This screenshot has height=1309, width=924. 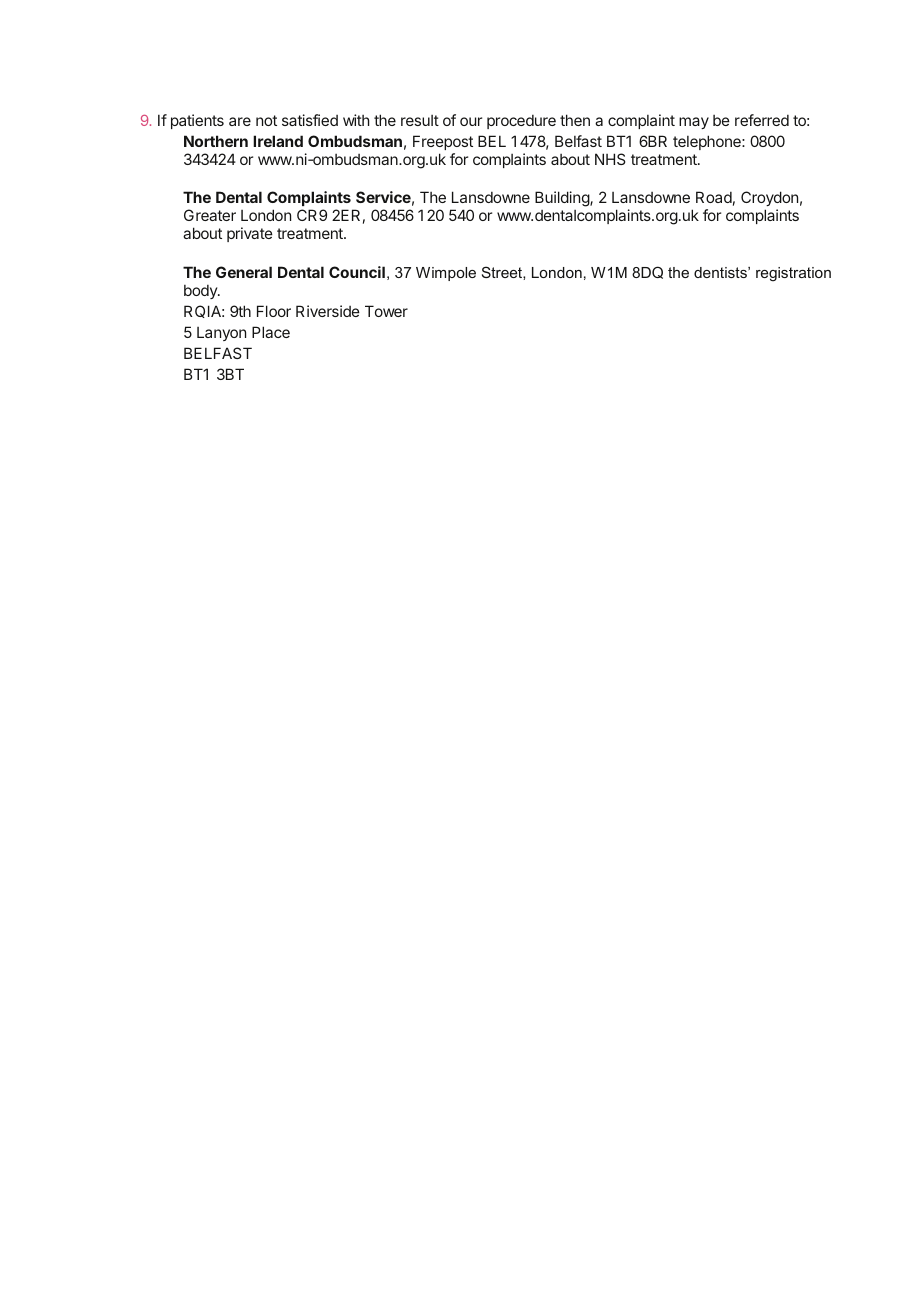 What do you see at coordinates (271, 332) in the screenshot?
I see `Place` at bounding box center [271, 332].
